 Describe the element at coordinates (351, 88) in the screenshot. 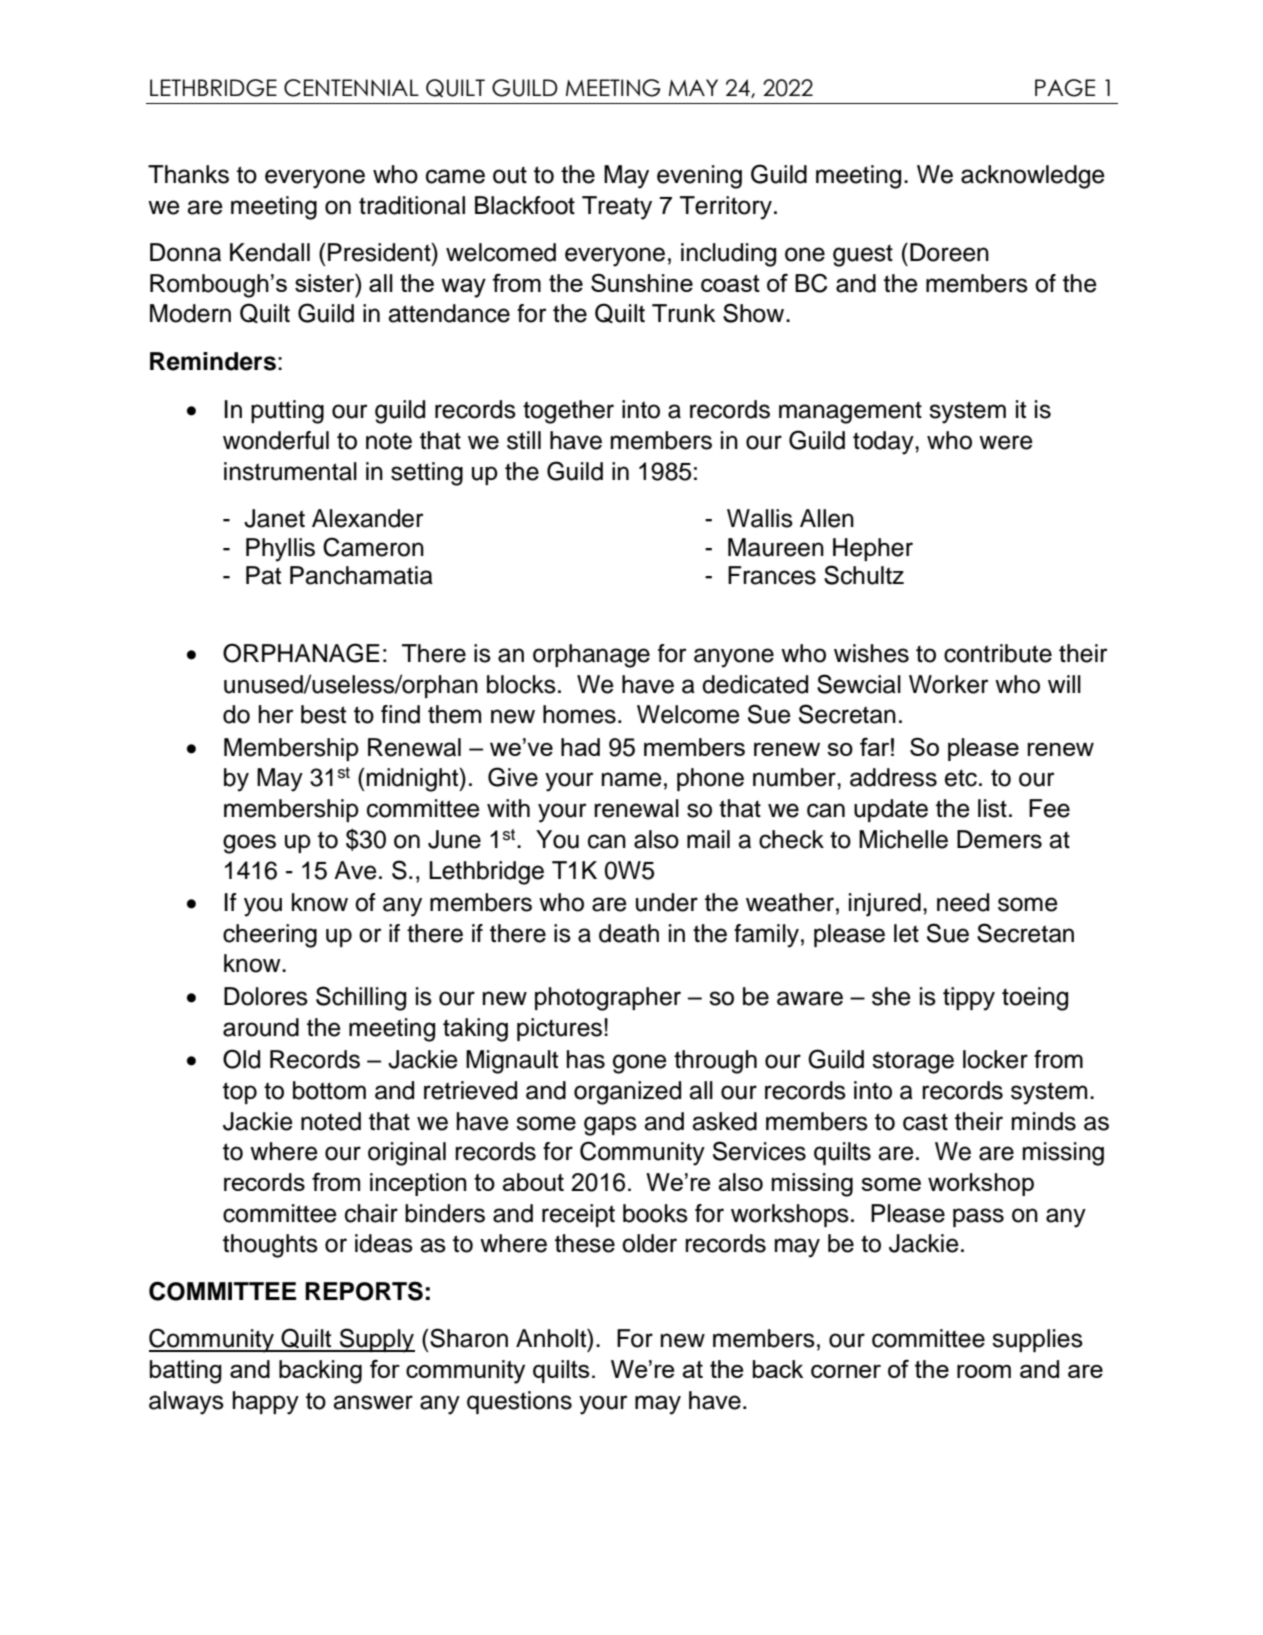

I see `CENTENNIAL` at that location.
